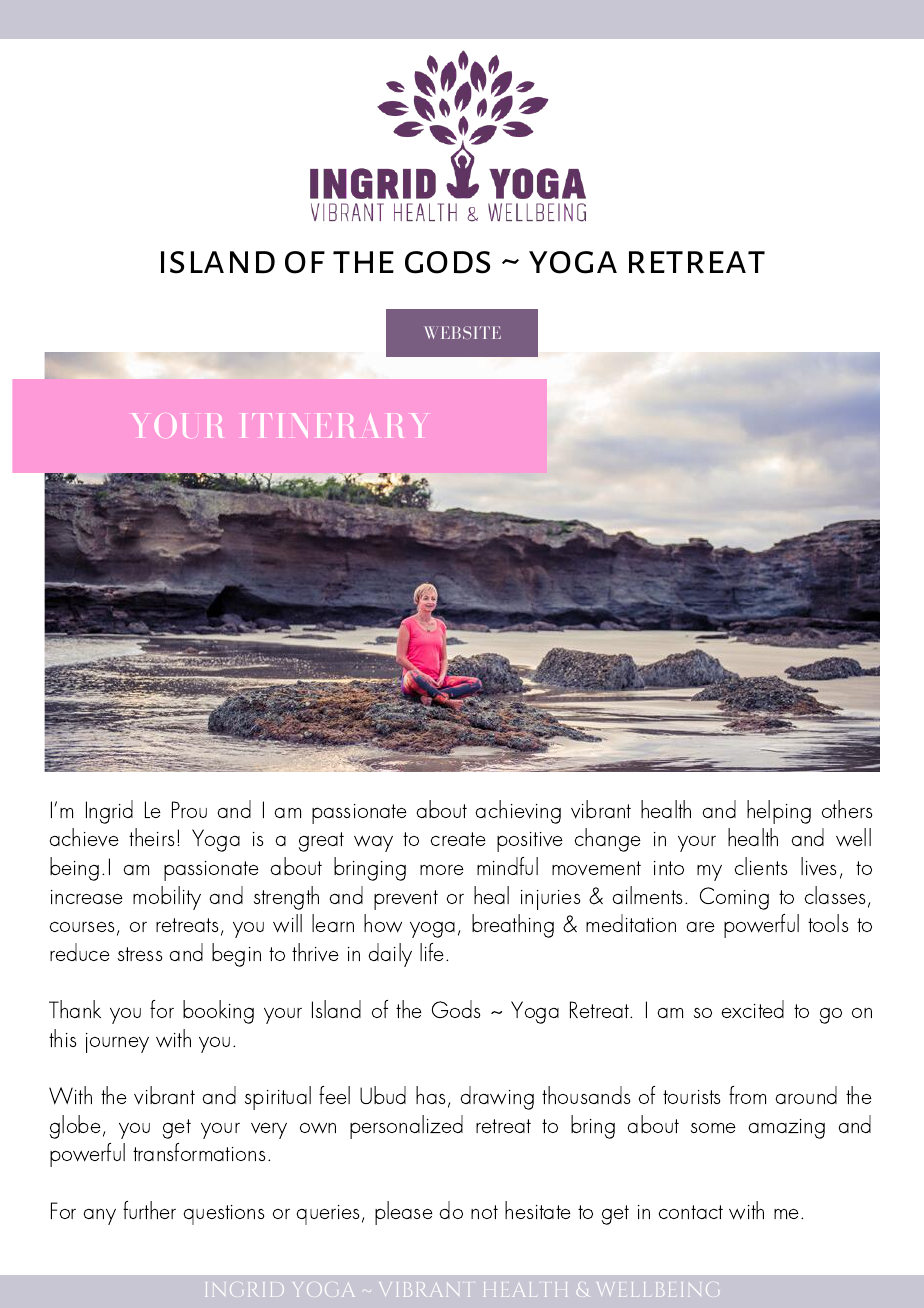 The width and height of the page is (924, 1308). What do you see at coordinates (847, 809) in the page?
I see `others` at bounding box center [847, 809].
